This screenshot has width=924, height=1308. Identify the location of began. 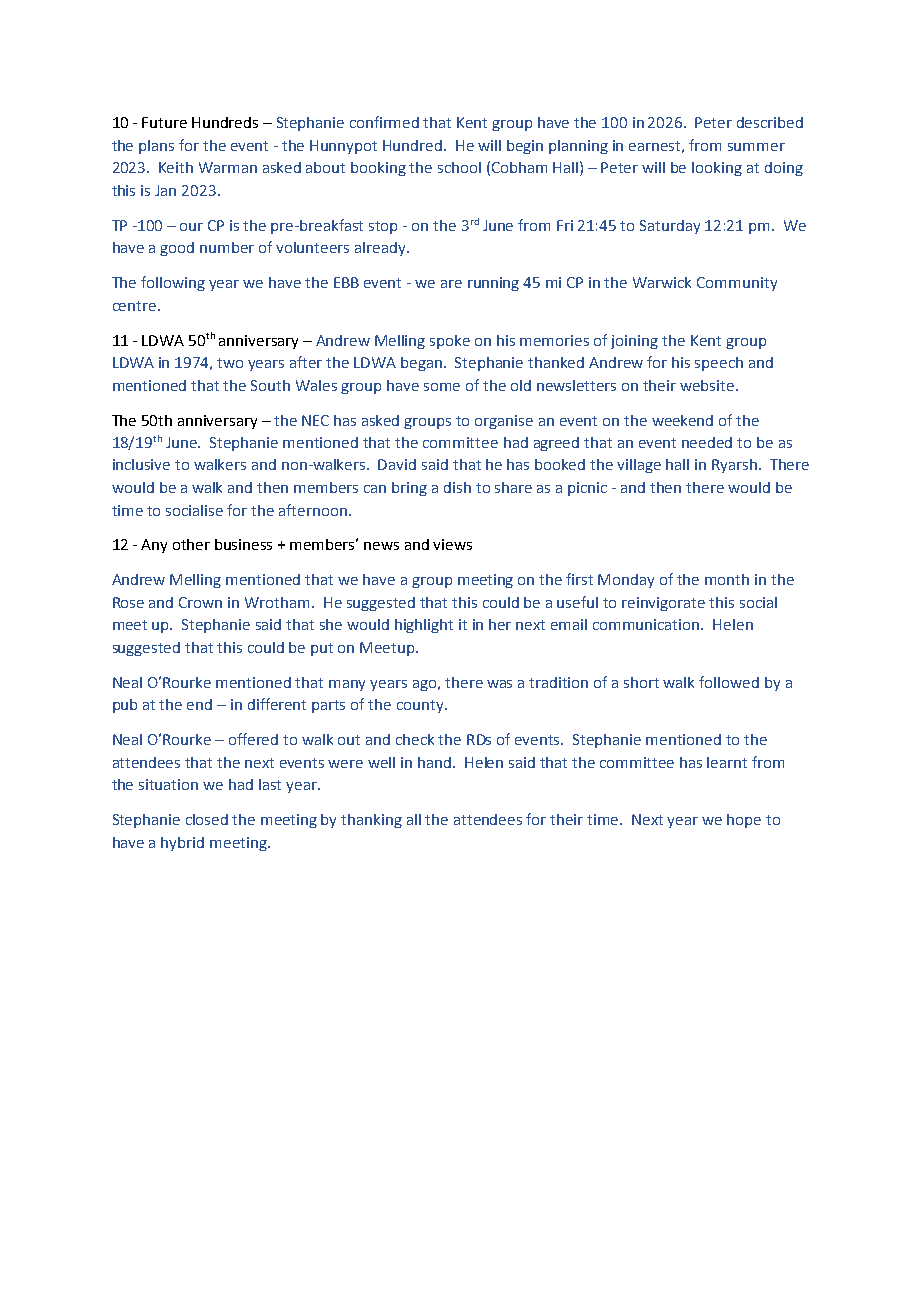
(423, 364).
